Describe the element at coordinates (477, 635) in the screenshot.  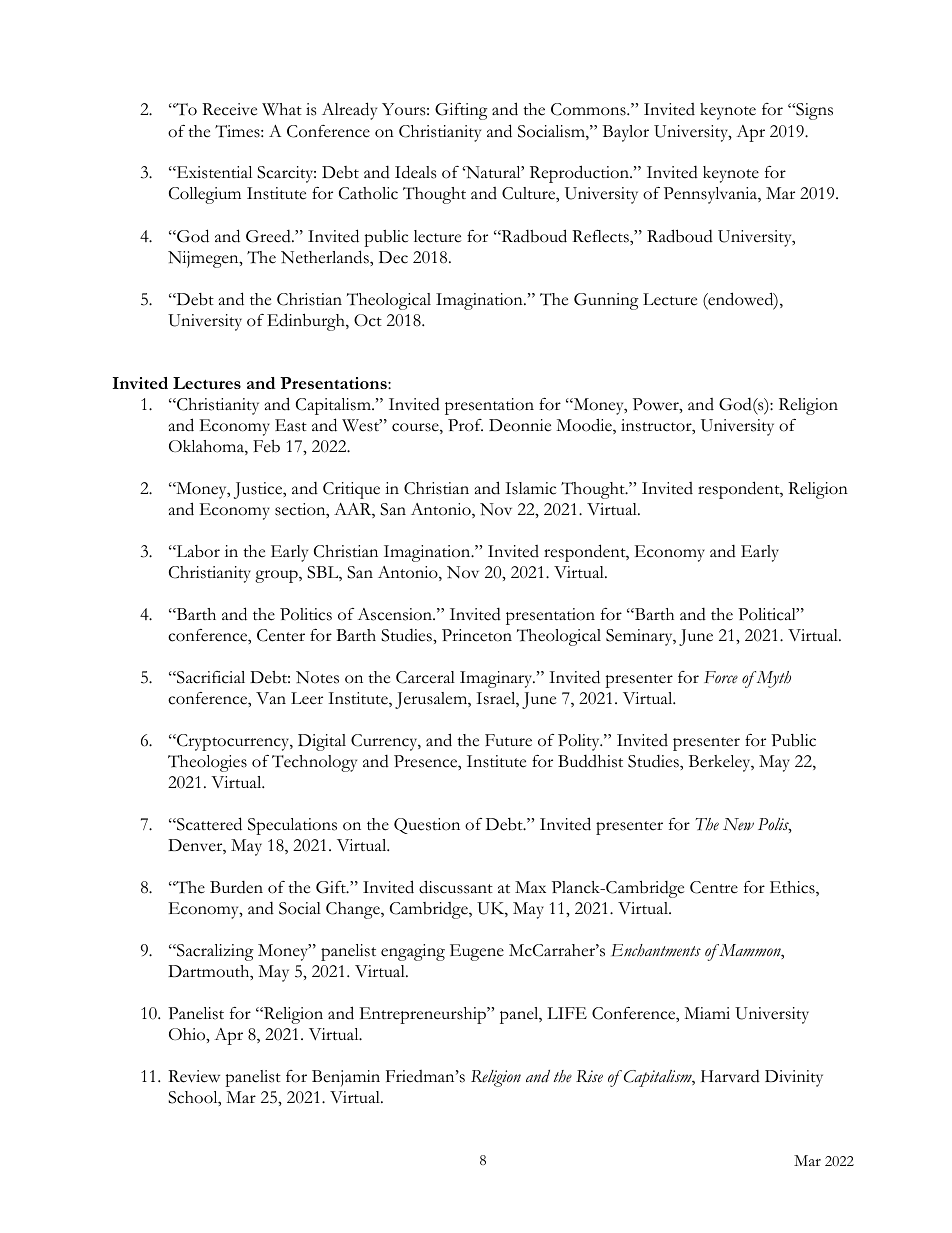
I see `Princeton` at that location.
